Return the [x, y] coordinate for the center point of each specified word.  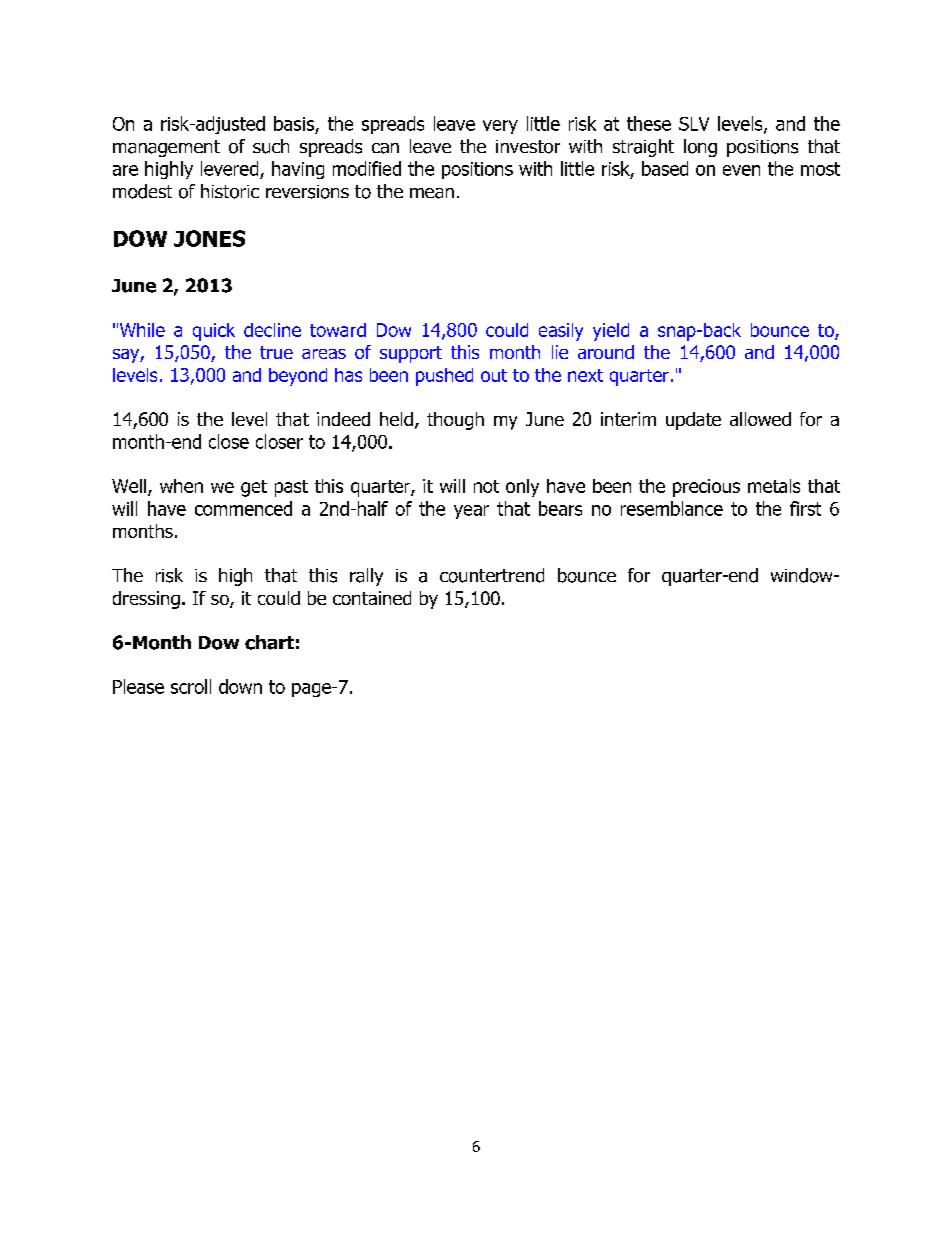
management [166, 148]
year [471, 512]
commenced [243, 508]
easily [561, 332]
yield [611, 332]
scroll [191, 686]
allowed [760, 419]
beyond [298, 377]
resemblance [672, 508]
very [500, 127]
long [700, 148]
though [455, 421]
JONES [209, 238]
